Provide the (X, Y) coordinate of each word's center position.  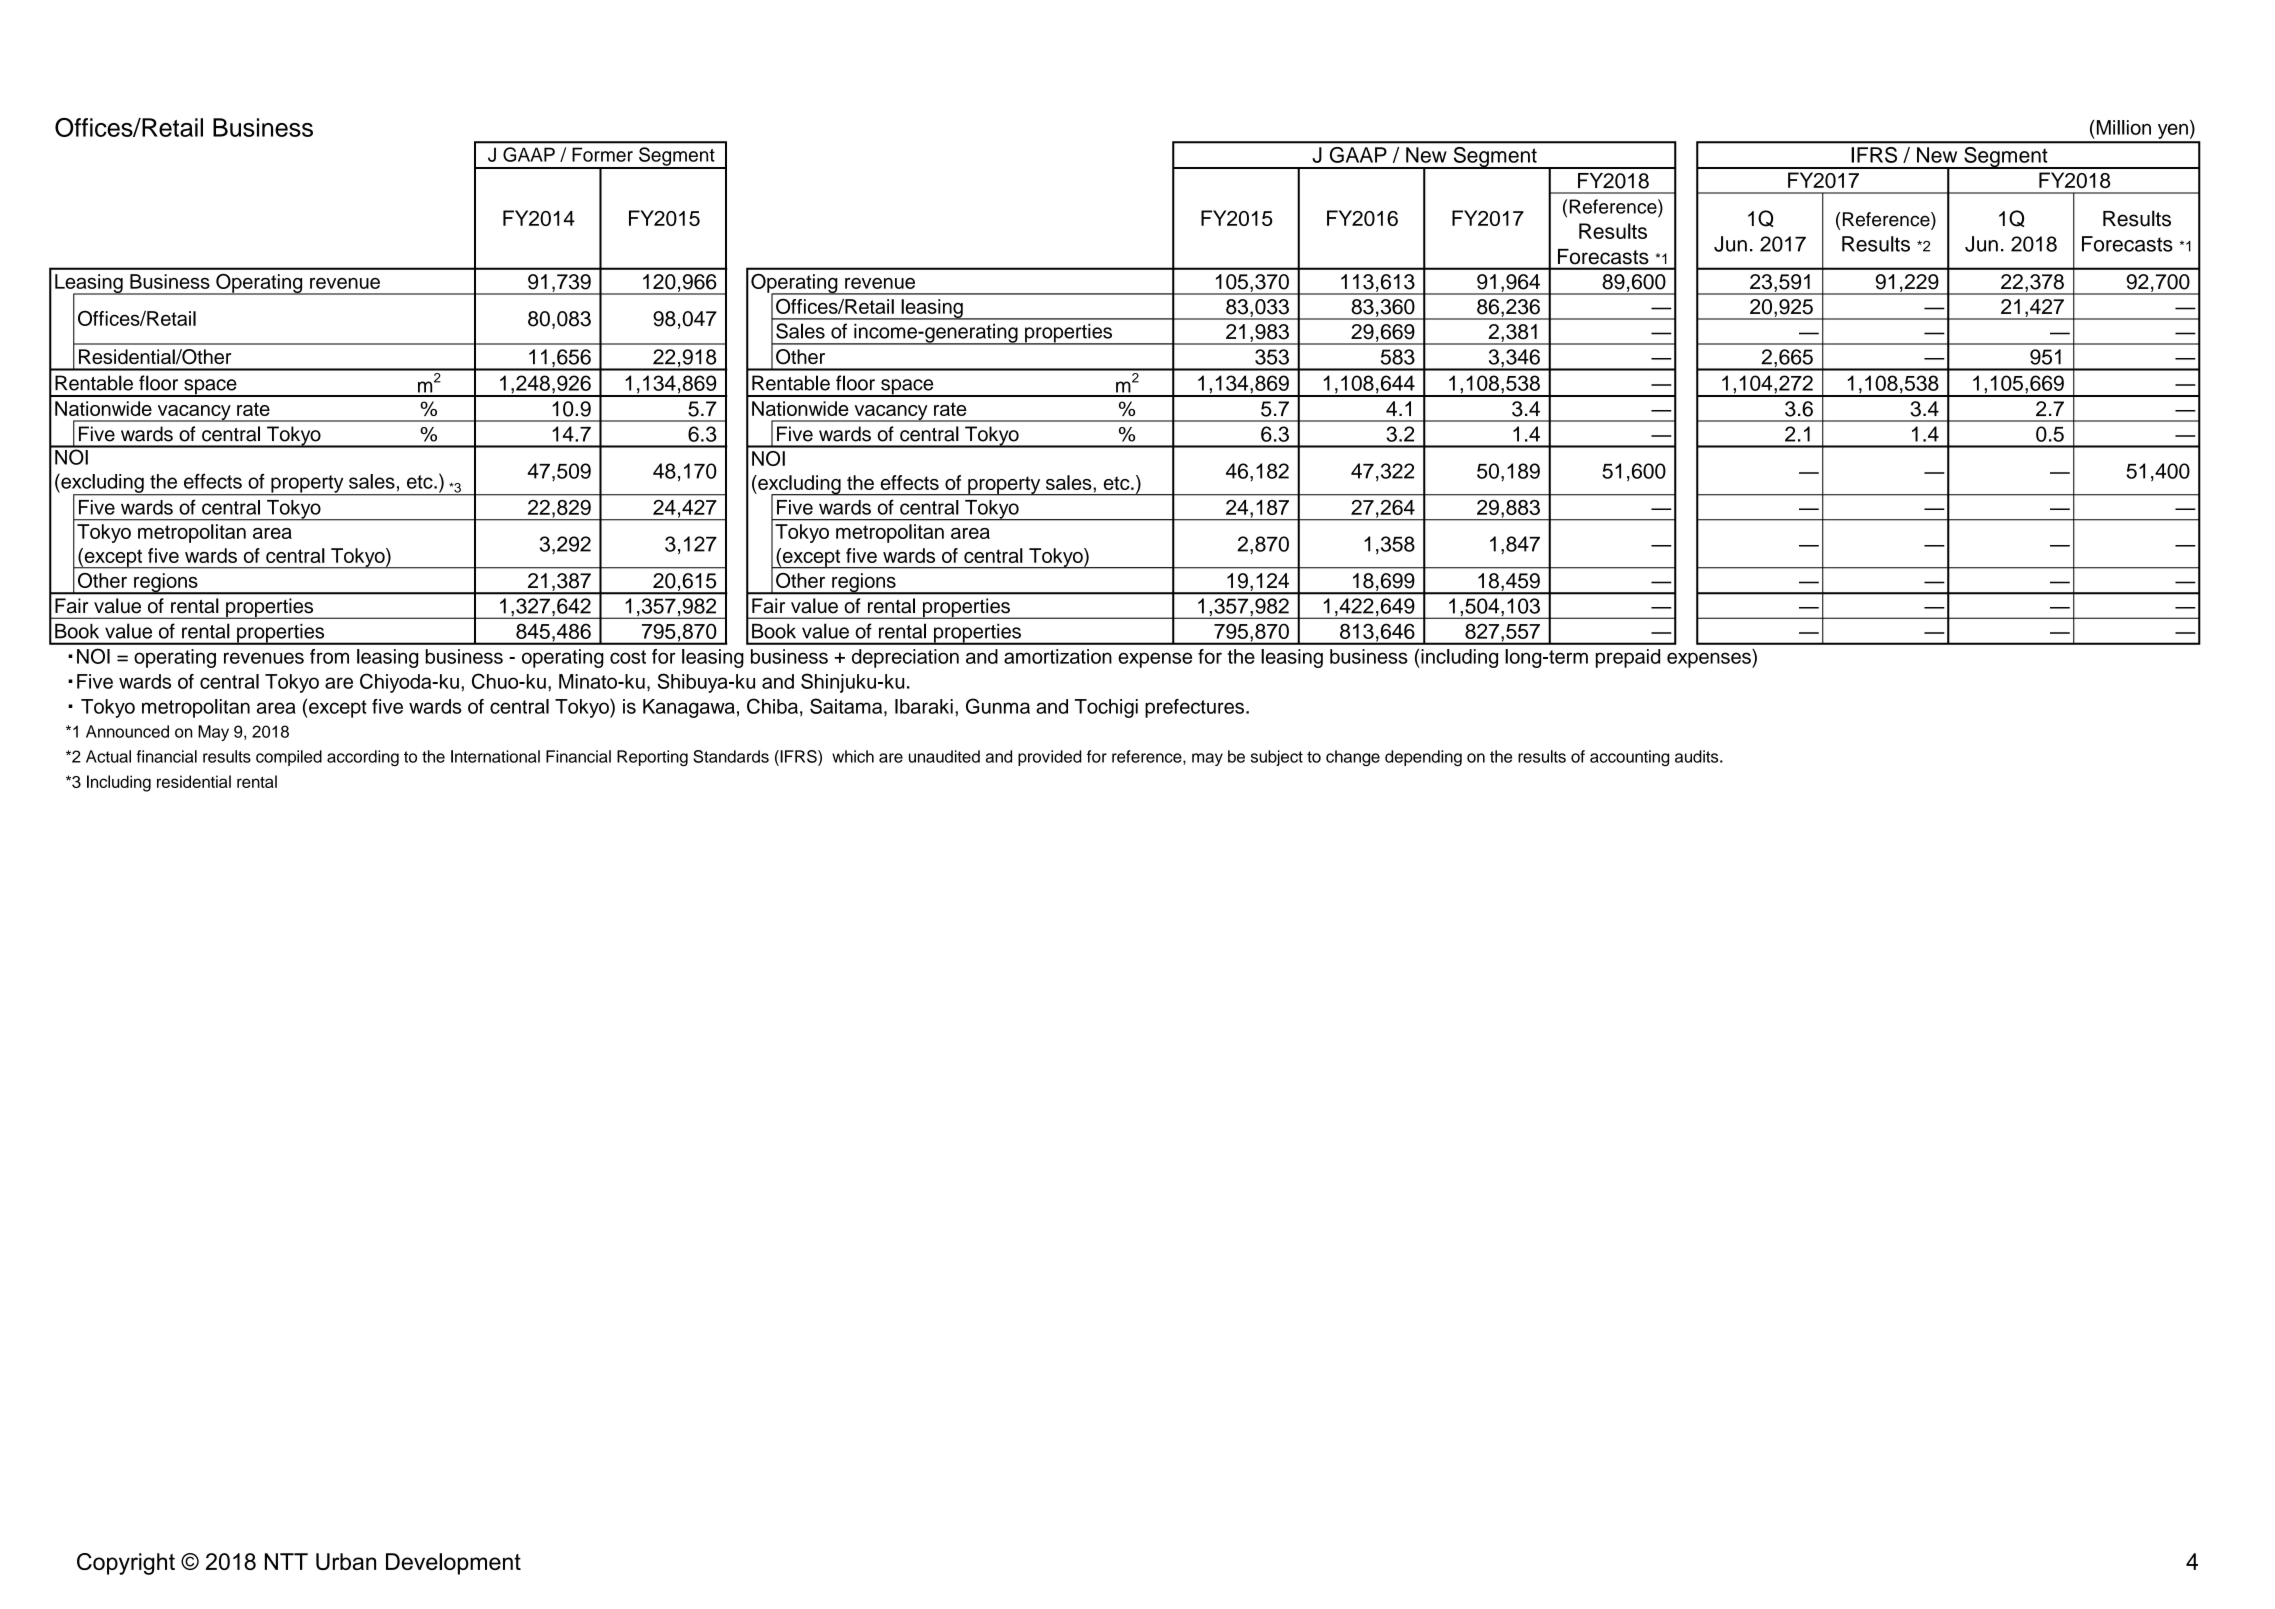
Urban (346, 1561)
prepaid (1628, 658)
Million (2122, 127)
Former (602, 154)
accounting (1629, 758)
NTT (286, 1561)
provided (1050, 758)
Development (453, 1564)
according (363, 758)
